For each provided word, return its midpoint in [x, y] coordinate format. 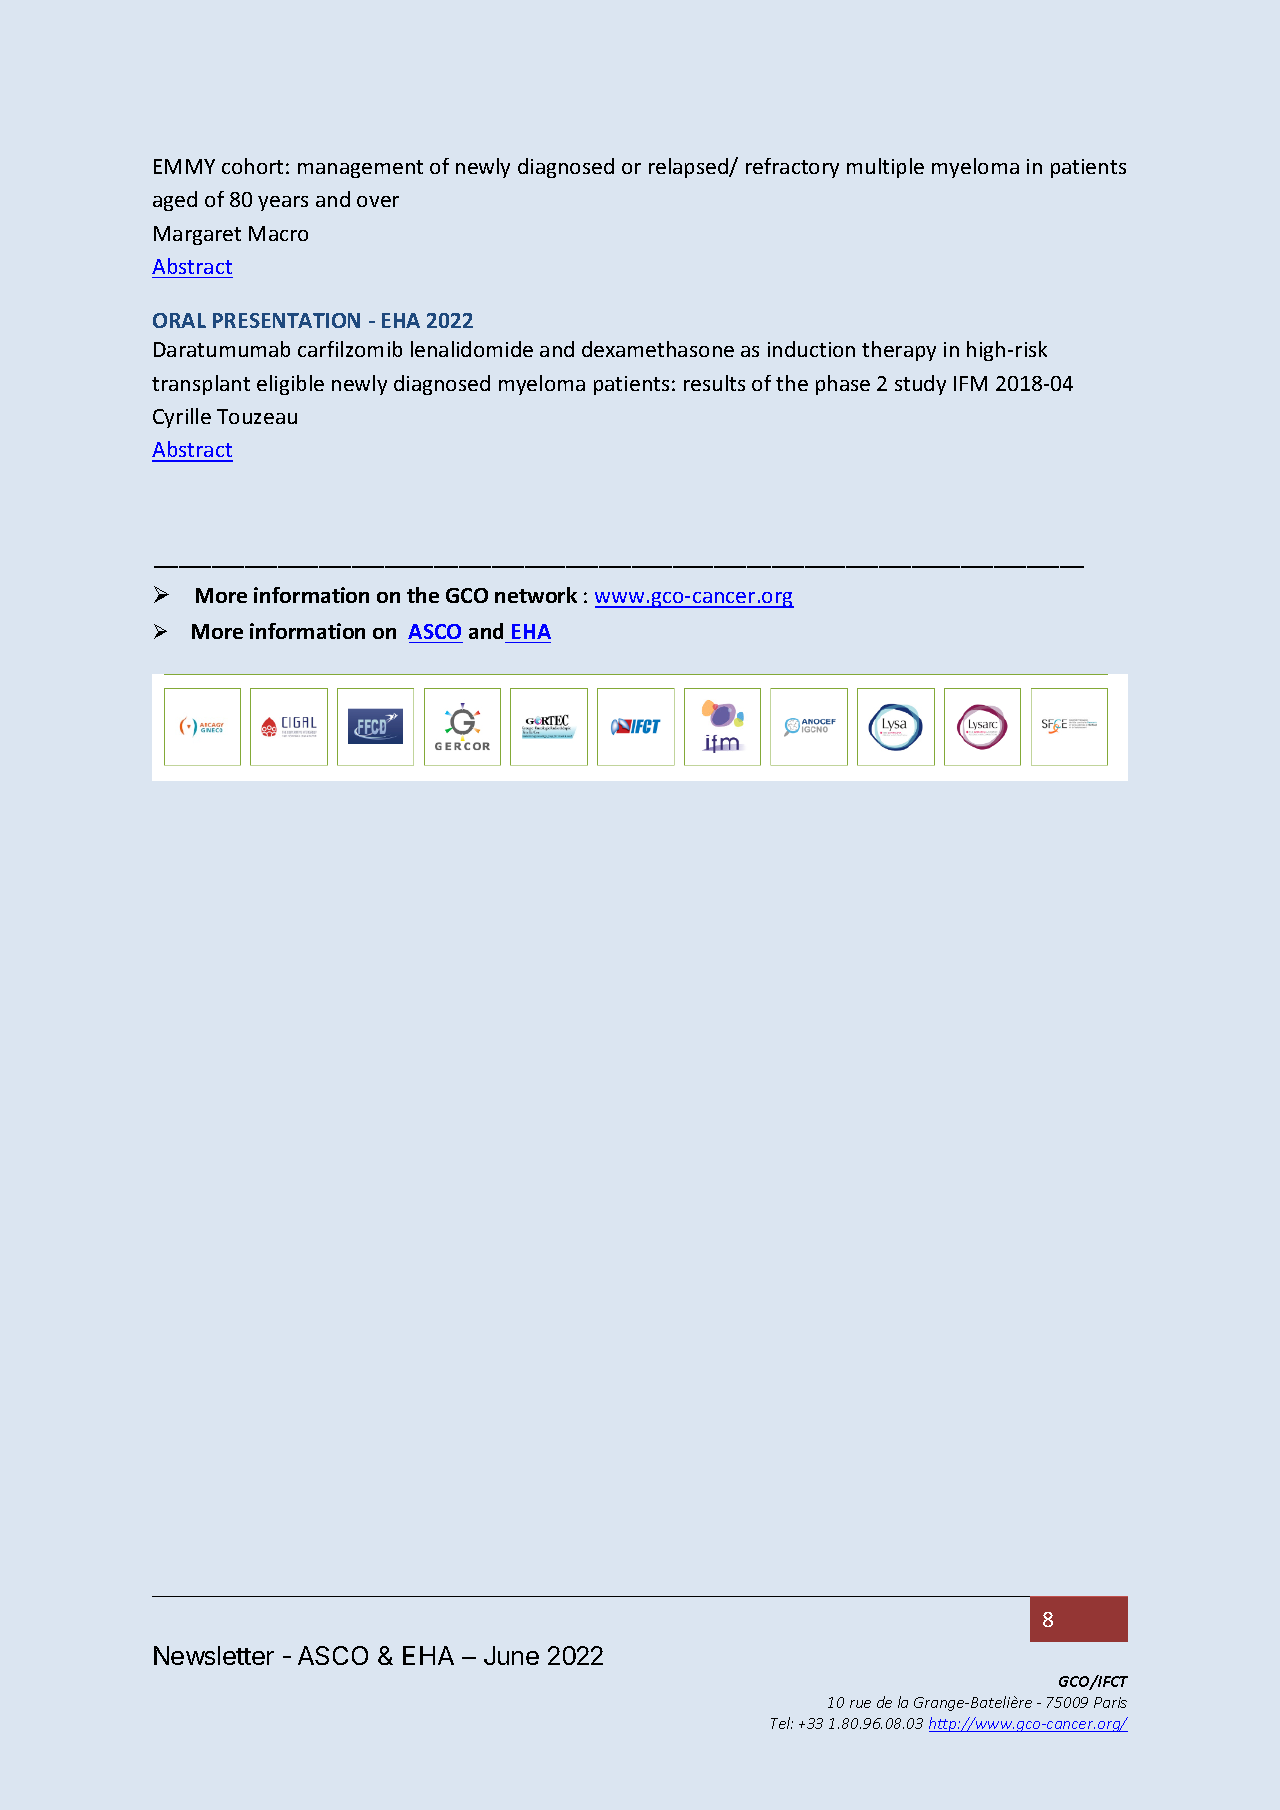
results [714, 383]
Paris [1110, 1702]
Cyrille [182, 418]
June [511, 1655]
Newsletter [214, 1655]
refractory [792, 168]
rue [860, 1704]
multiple [885, 168]
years [283, 203]
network [536, 595]
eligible [290, 385]
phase [843, 385]
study [920, 385]
